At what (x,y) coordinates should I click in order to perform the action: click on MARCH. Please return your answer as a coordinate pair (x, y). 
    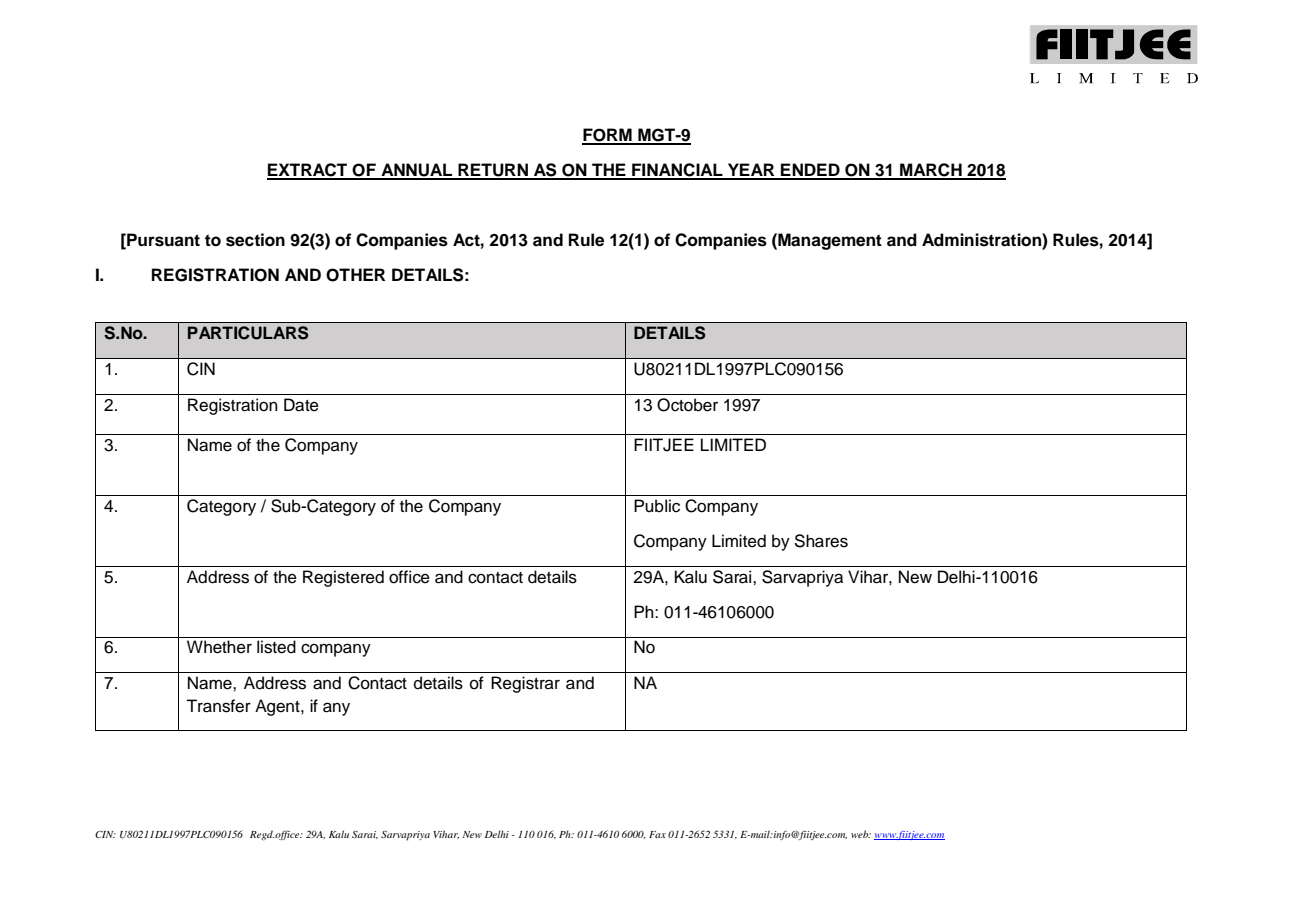
    Looking at the image, I should click on (931, 171).
